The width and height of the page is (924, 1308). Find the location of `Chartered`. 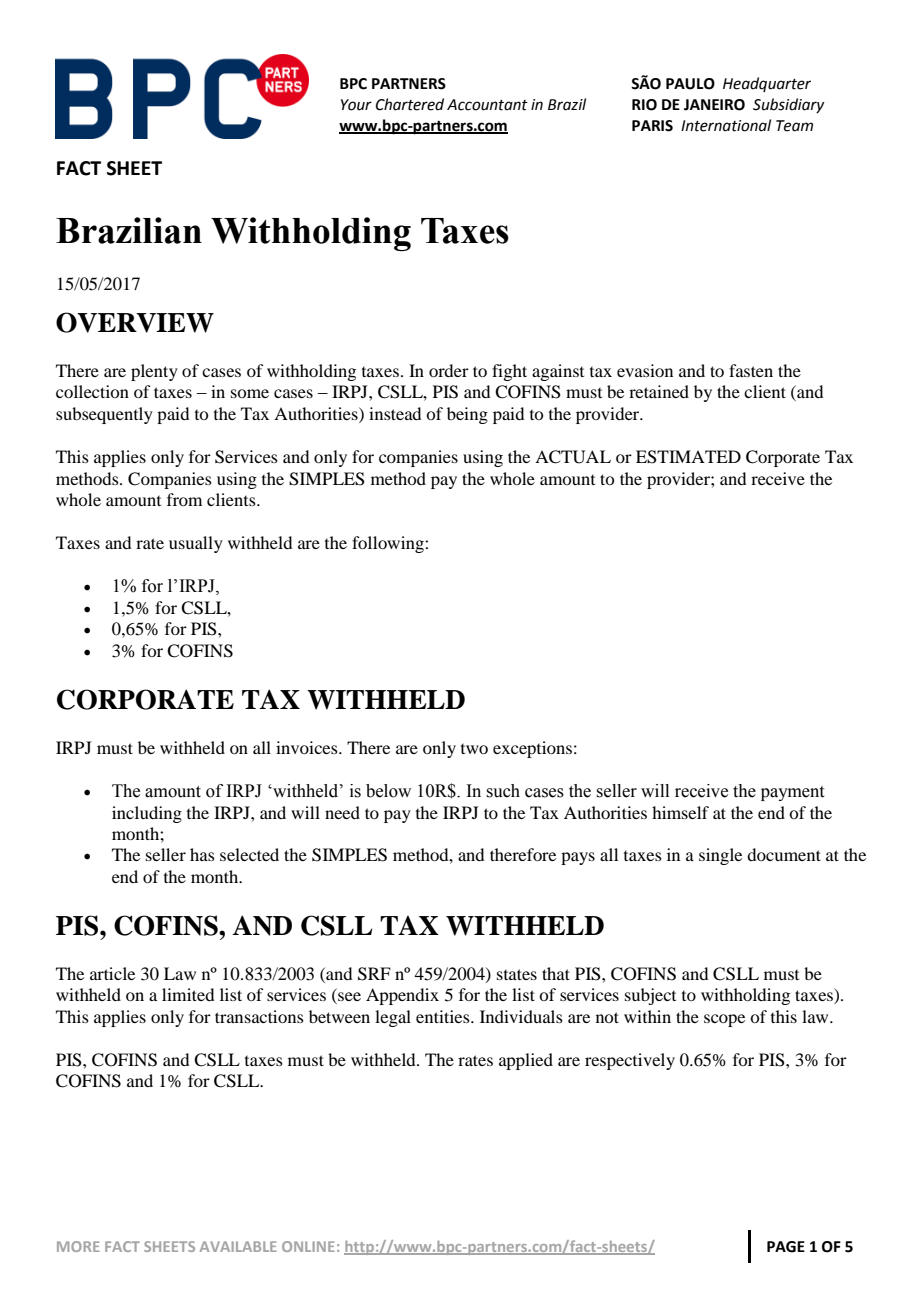

Chartered is located at coordinates (410, 104).
